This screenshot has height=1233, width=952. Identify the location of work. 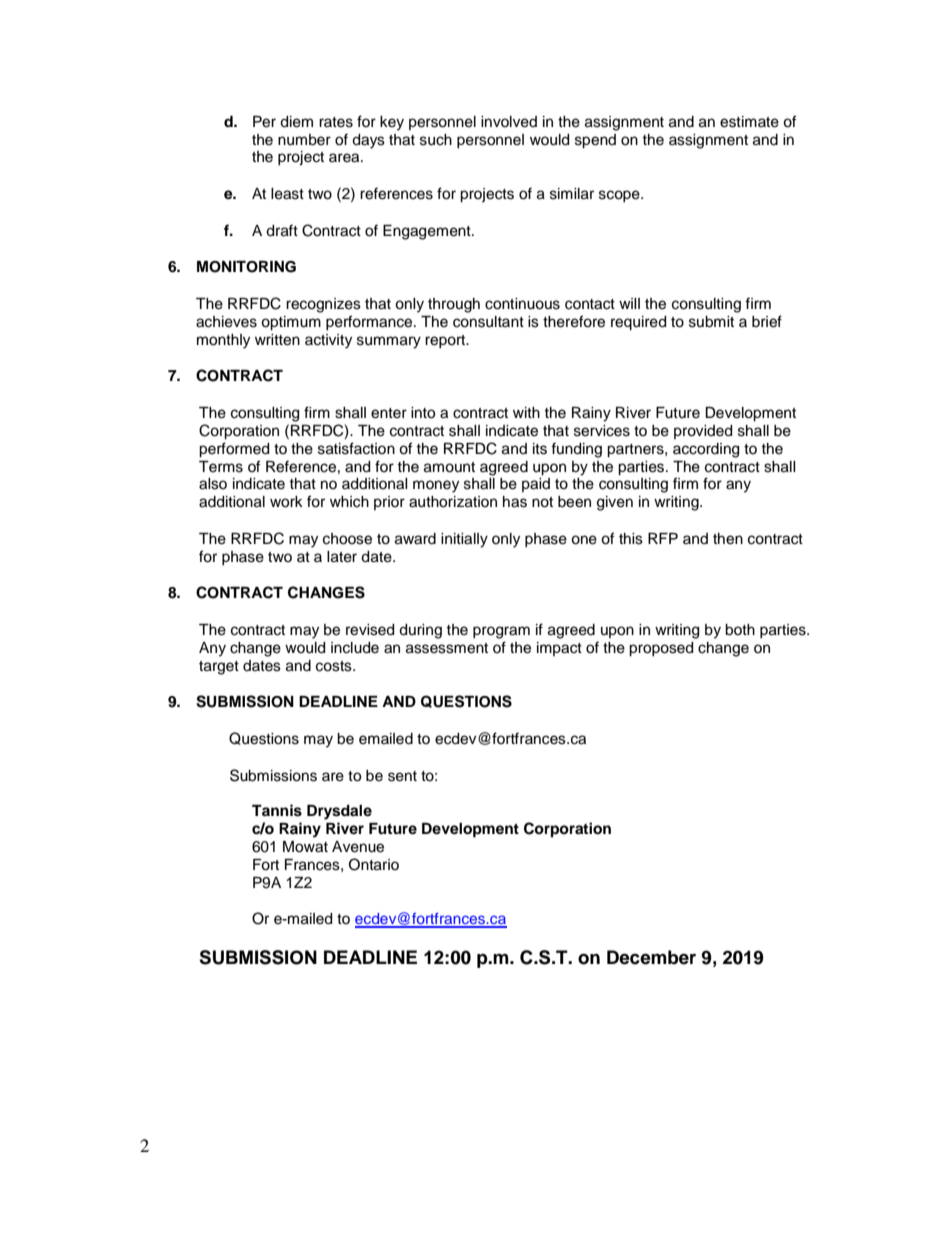
(286, 502).
